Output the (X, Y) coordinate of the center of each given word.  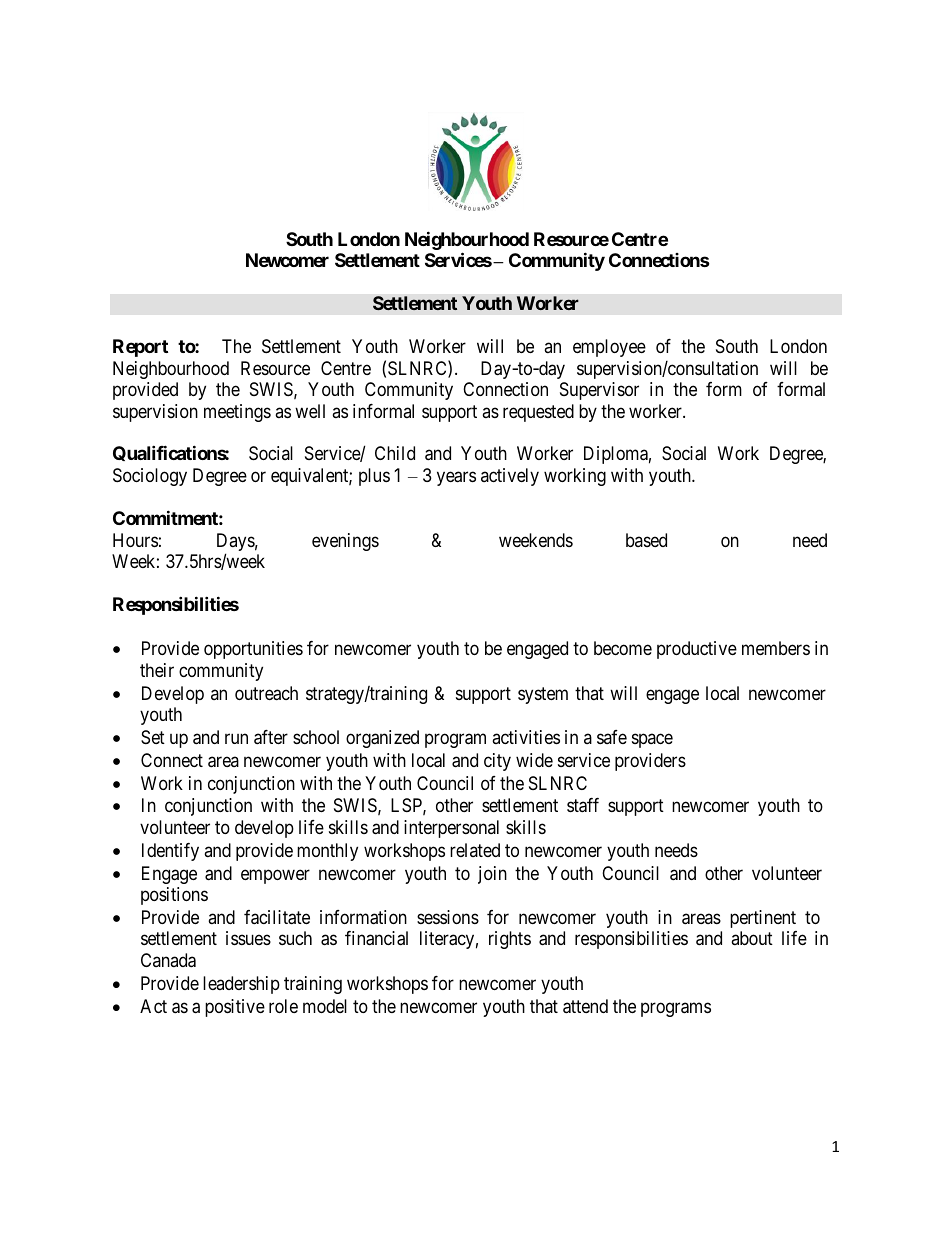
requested (538, 413)
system (543, 695)
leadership (241, 985)
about (752, 938)
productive (697, 650)
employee (609, 348)
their (157, 670)
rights (510, 940)
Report (140, 348)
